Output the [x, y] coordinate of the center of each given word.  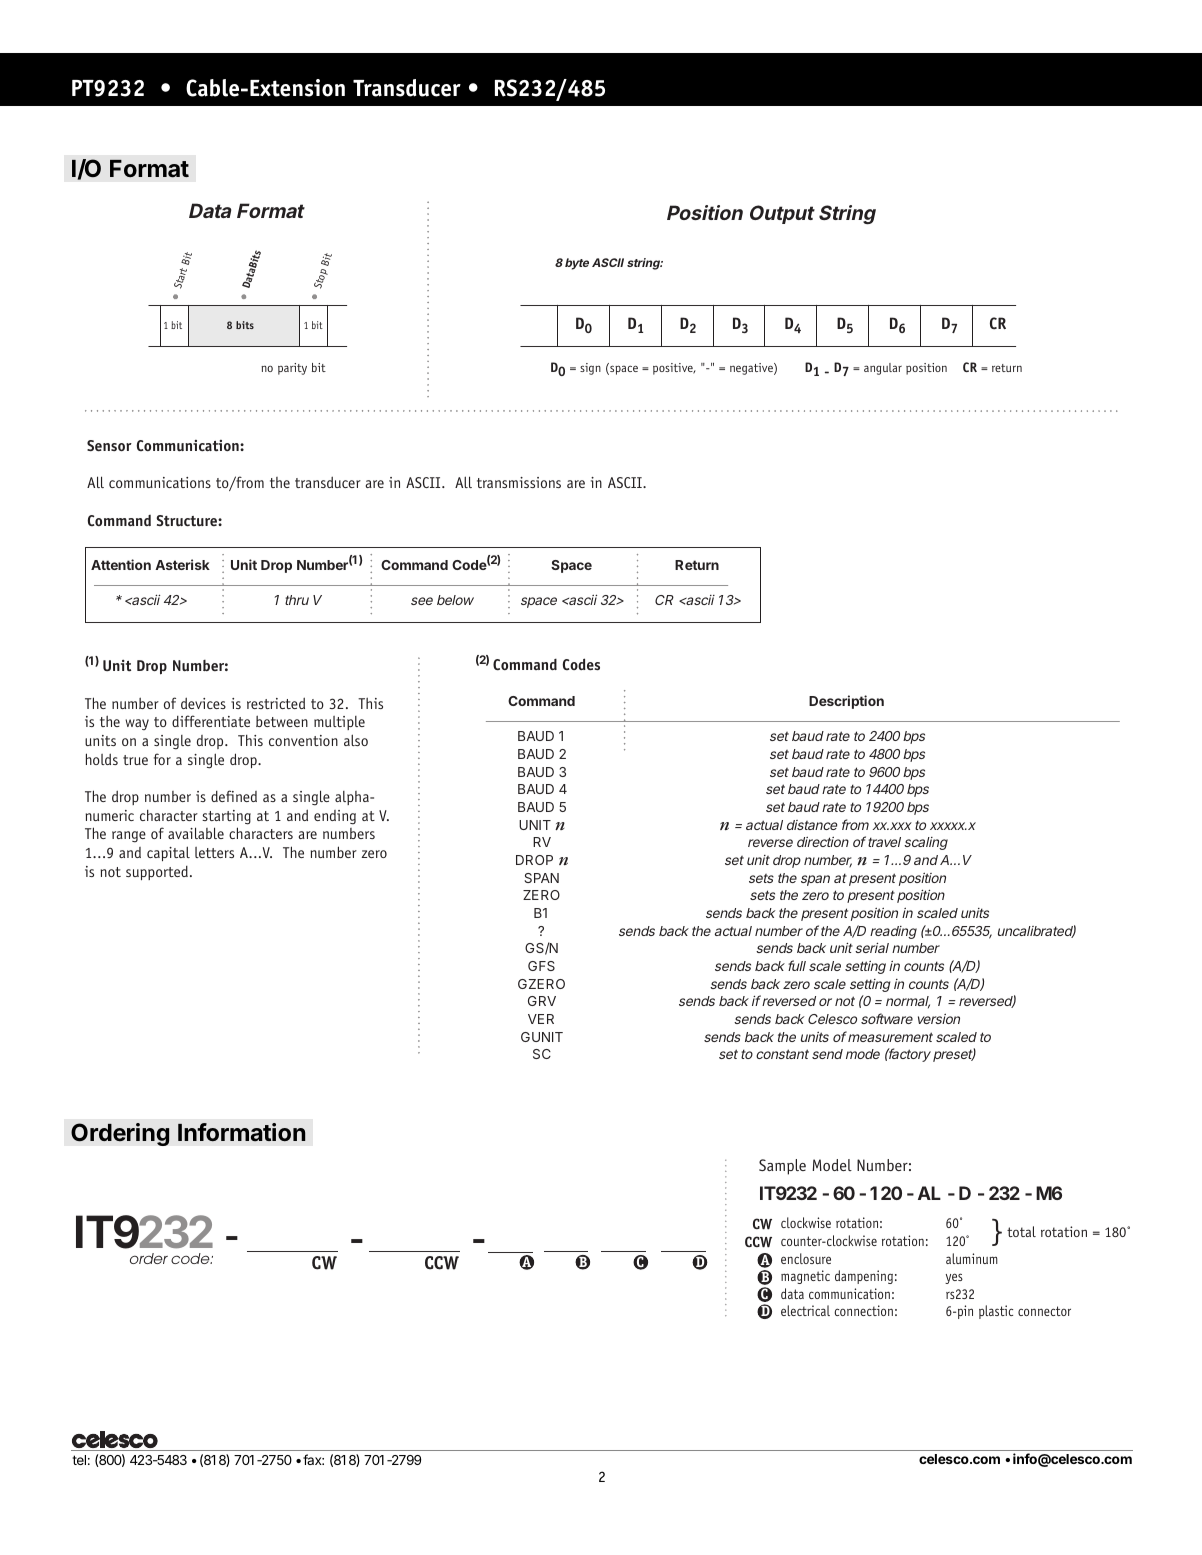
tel [79, 1460]
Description [846, 702]
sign [590, 369]
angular [883, 369]
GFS [541, 966]
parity [292, 369]
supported [157, 873]
